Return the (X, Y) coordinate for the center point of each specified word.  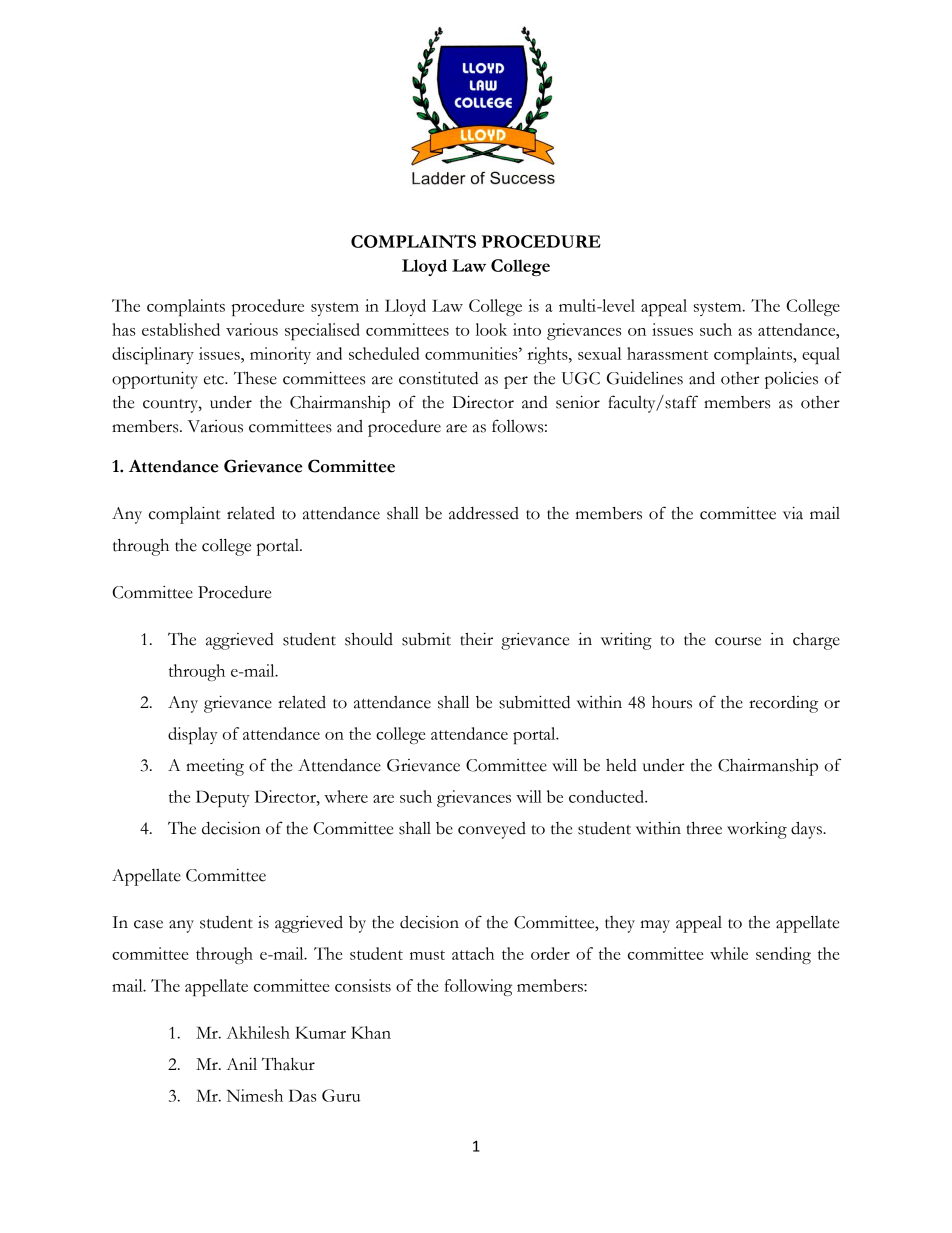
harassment (667, 353)
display (193, 735)
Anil (241, 1063)
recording (783, 704)
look (491, 329)
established (181, 329)
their (476, 639)
